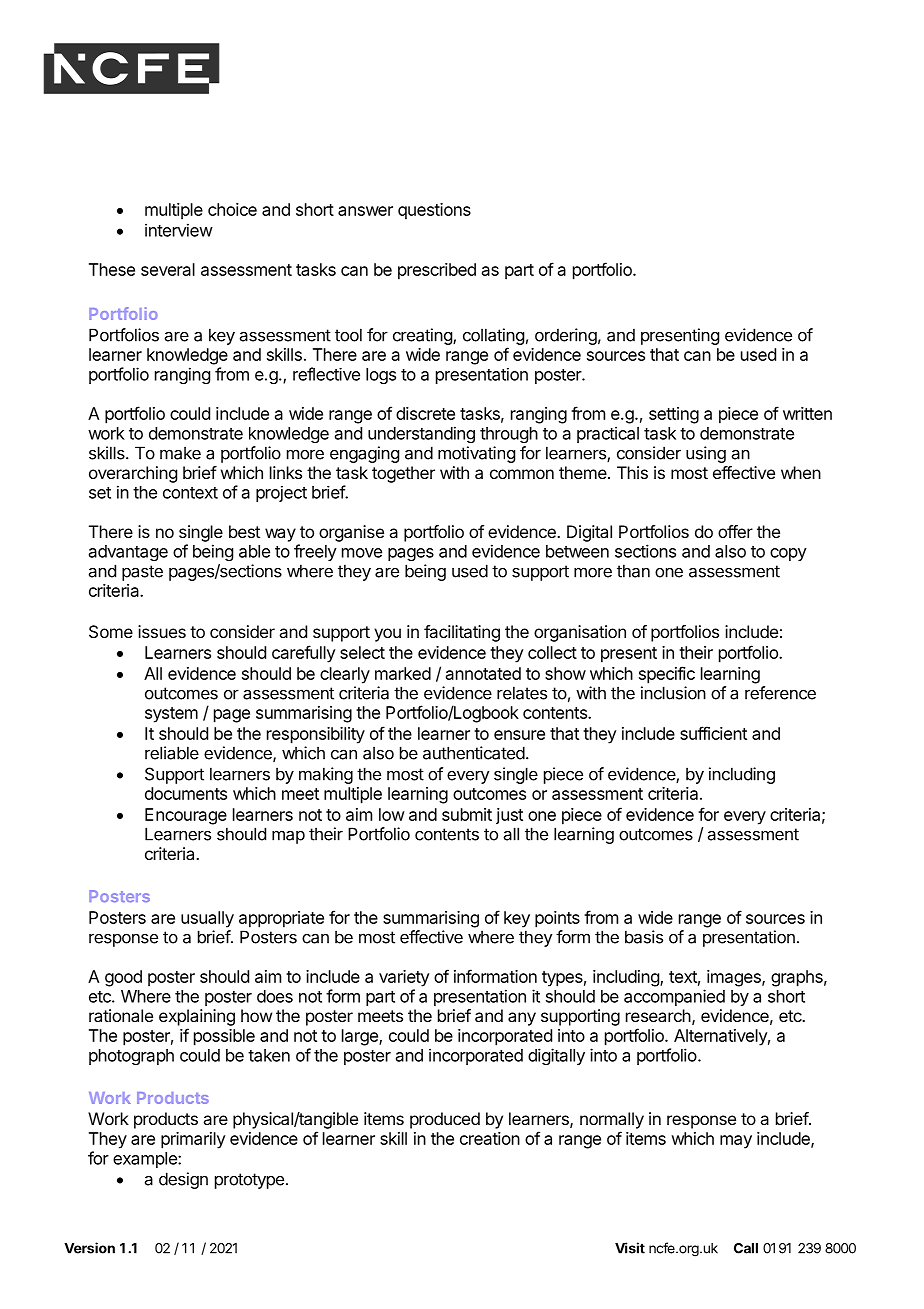 The width and height of the page is (924, 1309). What do you see at coordinates (735, 978) in the page?
I see `images` at bounding box center [735, 978].
